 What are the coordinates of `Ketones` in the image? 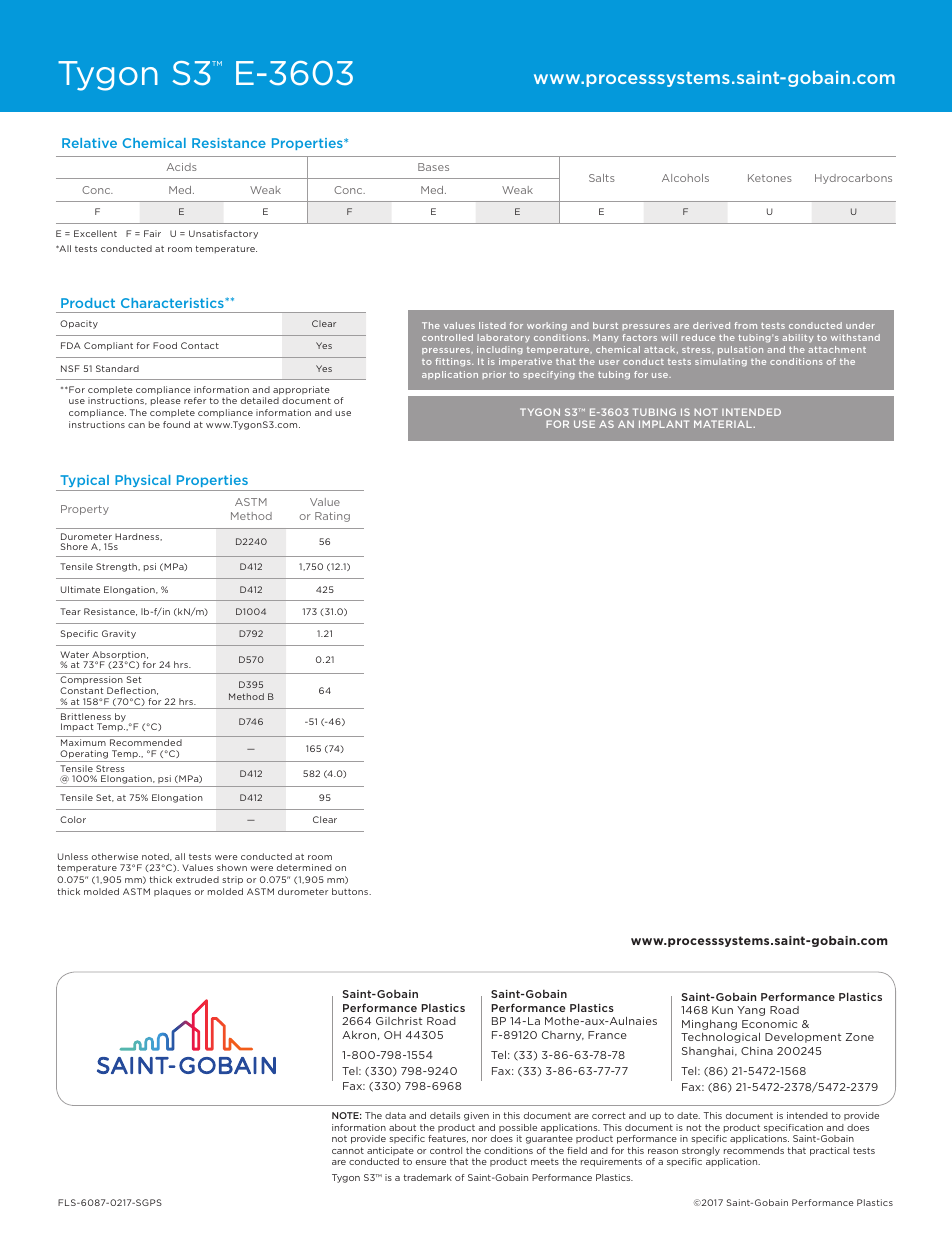 It's located at (770, 178).
